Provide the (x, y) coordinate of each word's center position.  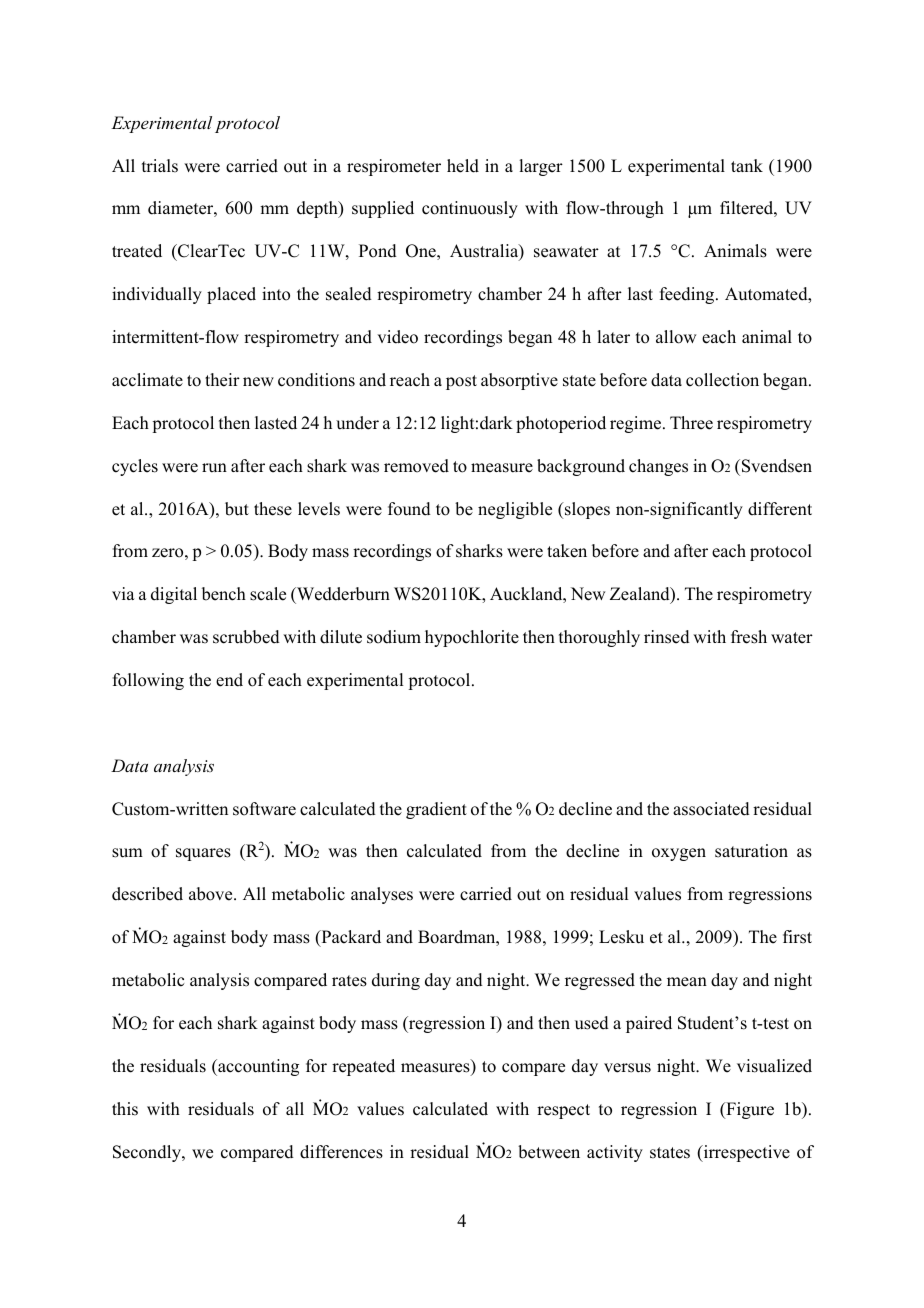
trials (160, 166)
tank (747, 165)
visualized (774, 1066)
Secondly (148, 1153)
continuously (470, 209)
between (549, 1152)
